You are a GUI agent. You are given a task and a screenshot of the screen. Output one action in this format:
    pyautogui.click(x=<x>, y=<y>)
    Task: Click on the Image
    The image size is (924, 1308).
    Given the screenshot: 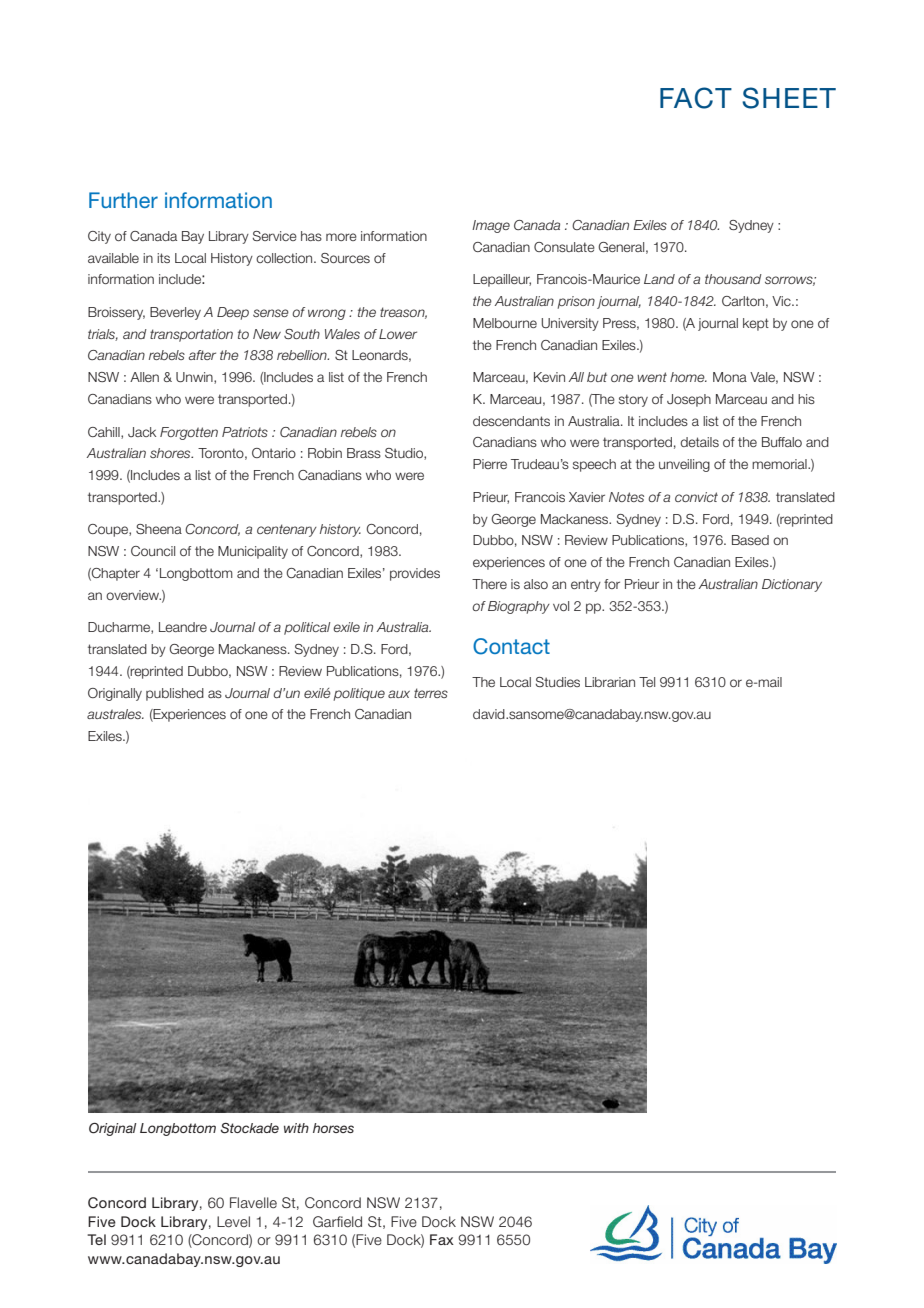 What is the action you would take?
    pyautogui.click(x=491, y=226)
